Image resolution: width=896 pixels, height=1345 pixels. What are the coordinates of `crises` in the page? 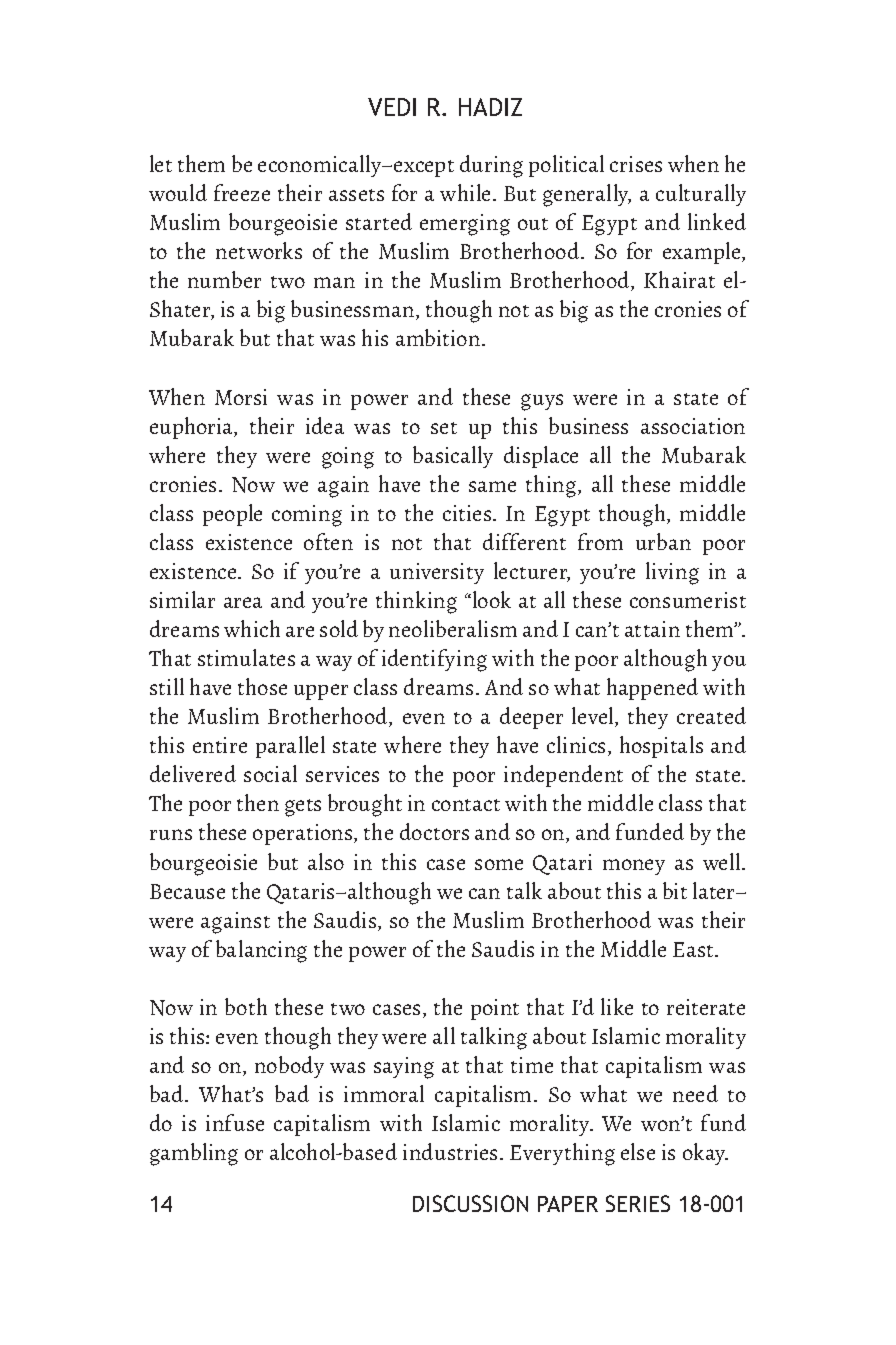 It's located at (636, 164).
